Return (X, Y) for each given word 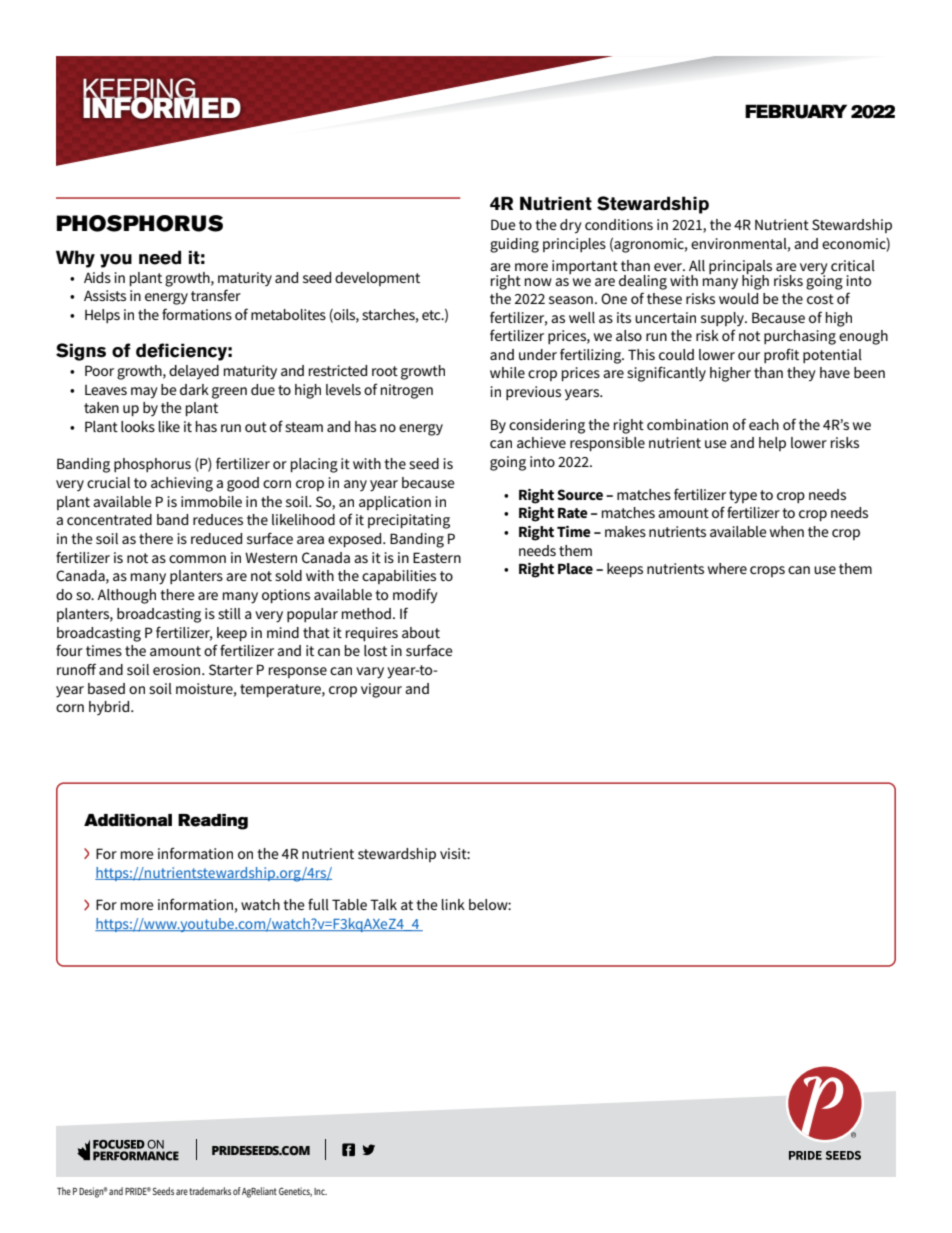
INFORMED (162, 107)
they (801, 374)
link (453, 904)
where (727, 568)
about (421, 632)
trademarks (210, 1191)
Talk (383, 904)
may (144, 393)
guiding (514, 245)
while (507, 372)
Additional (128, 820)
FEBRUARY (796, 111)
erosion (178, 669)
